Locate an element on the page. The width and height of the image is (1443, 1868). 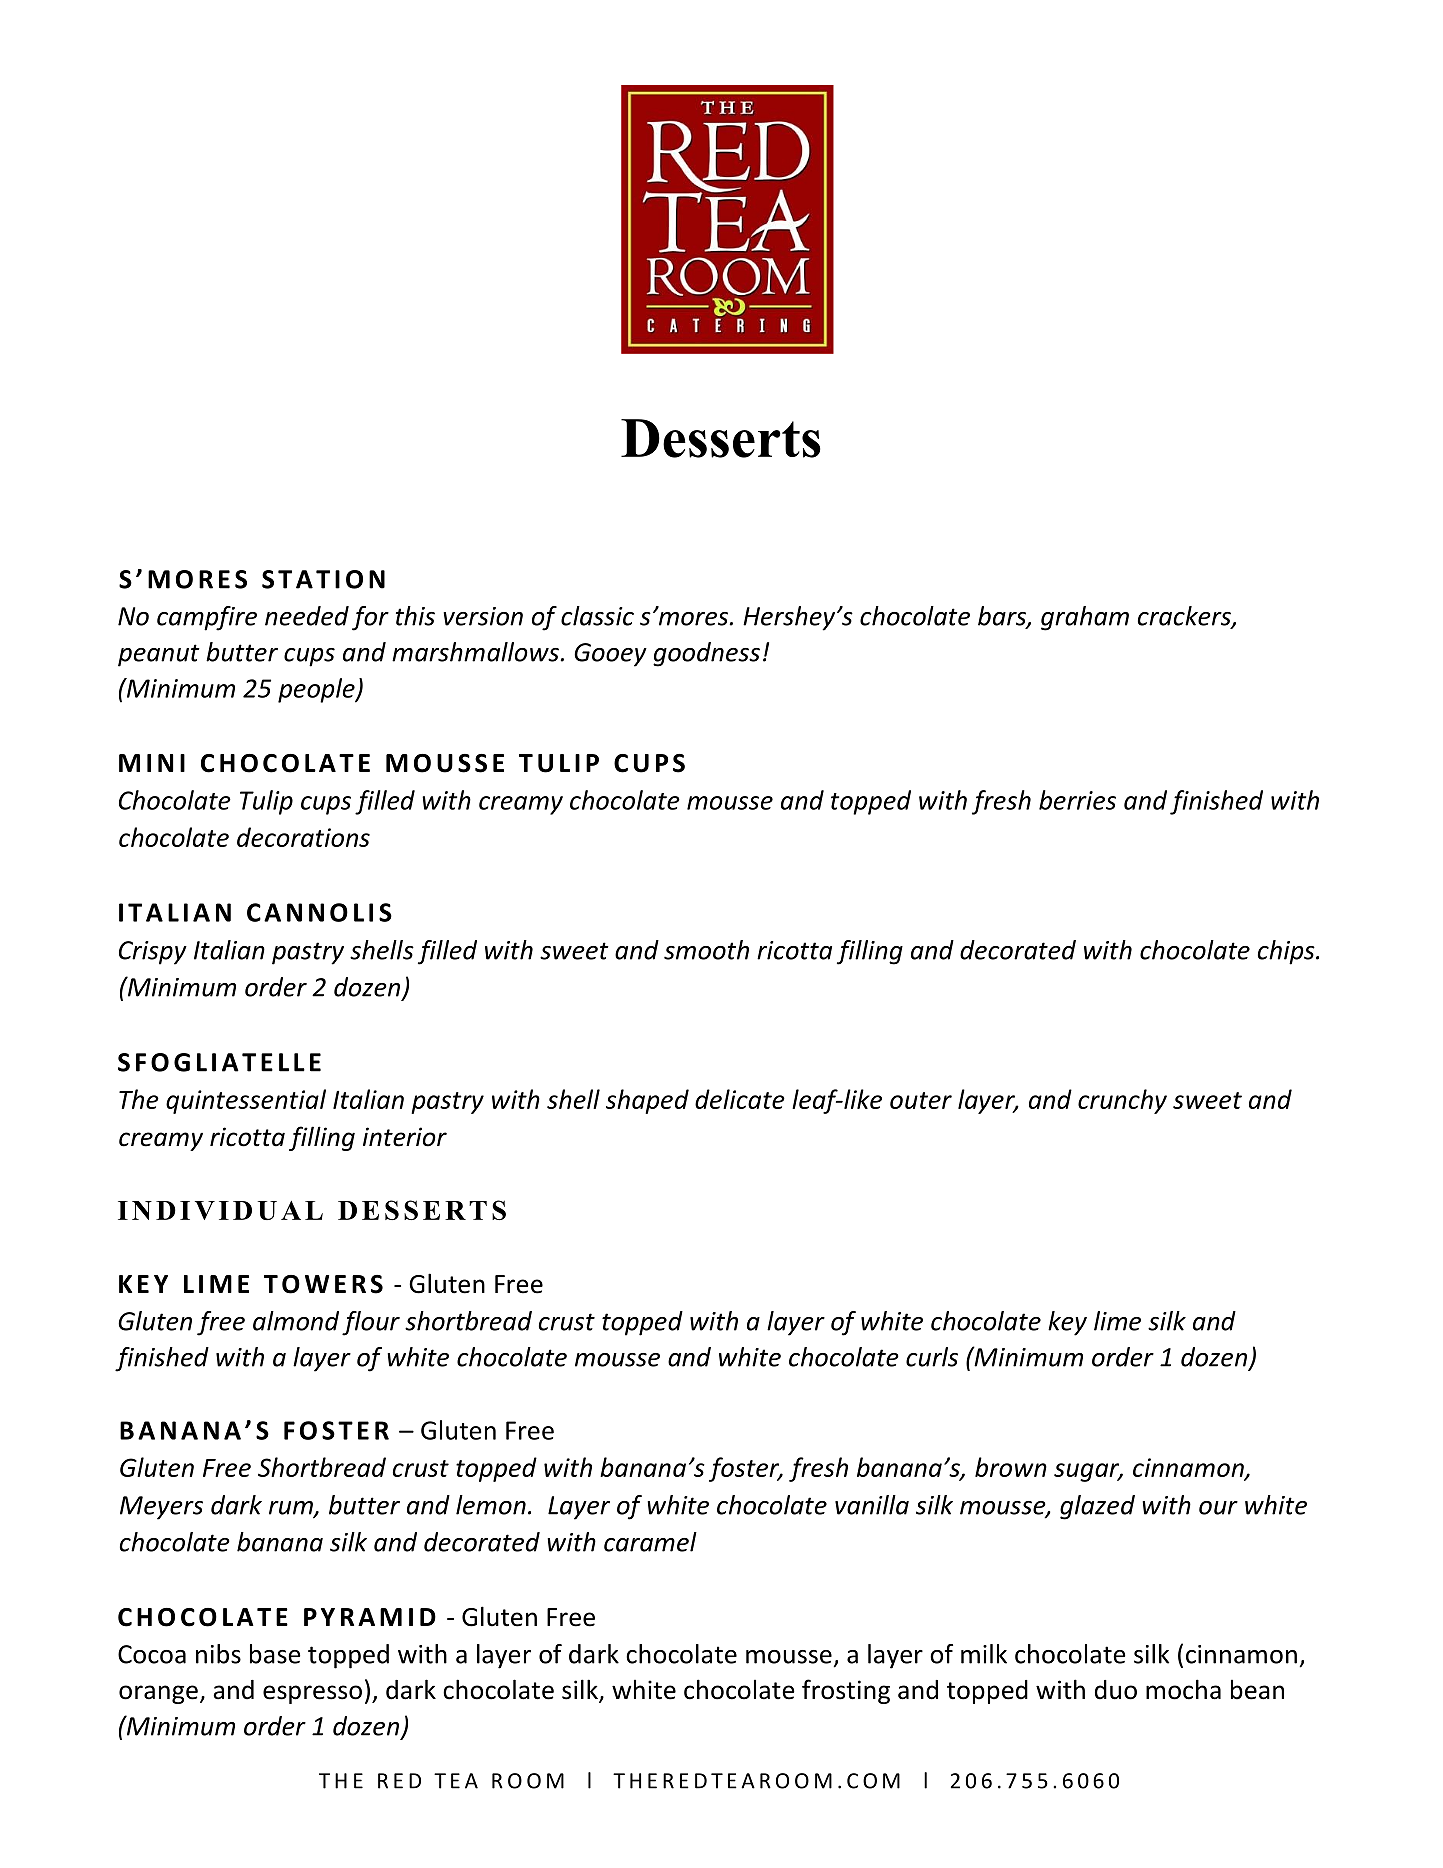
goodness is located at coordinates (706, 654).
